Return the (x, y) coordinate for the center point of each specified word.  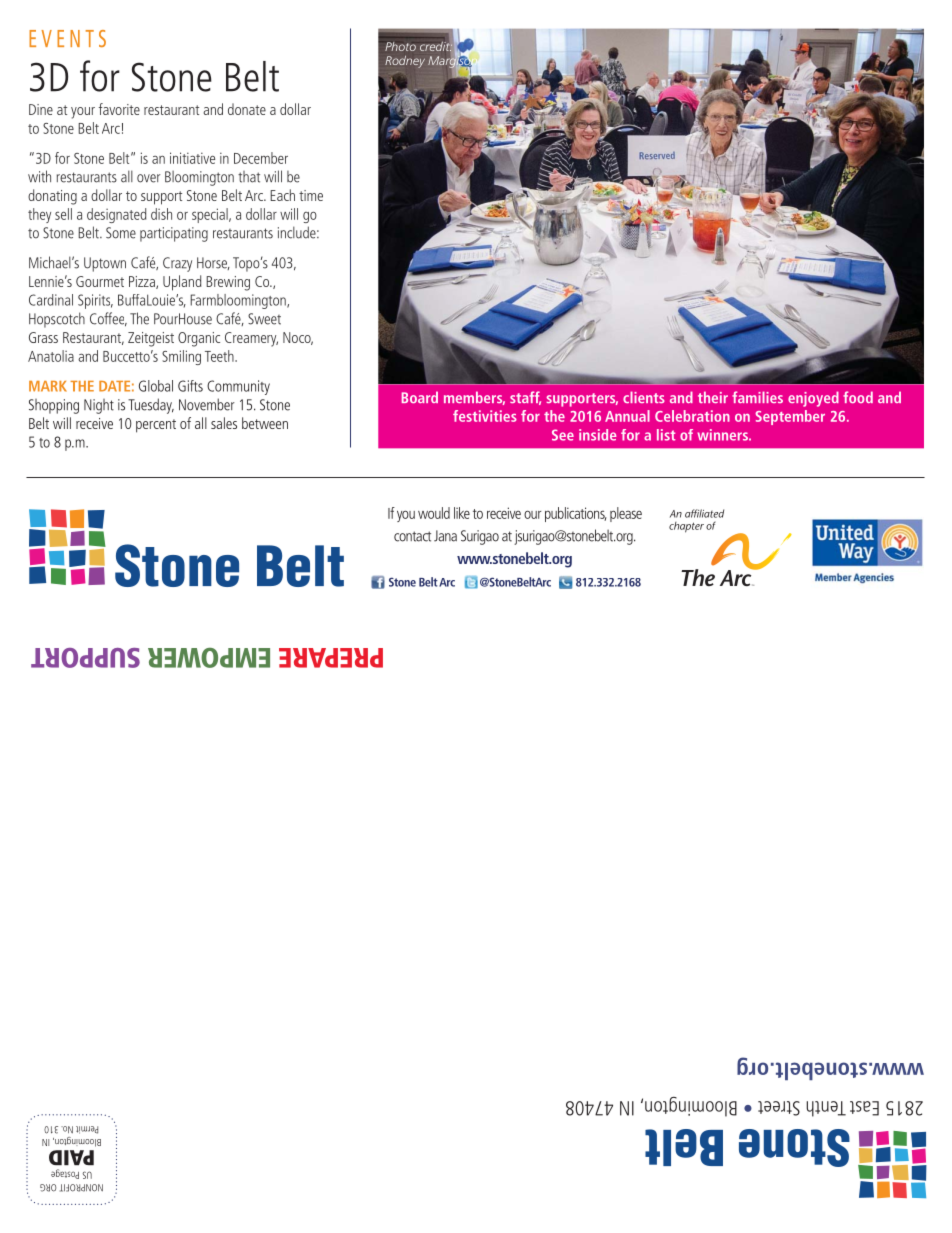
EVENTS (67, 38)
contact (412, 536)
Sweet (264, 319)
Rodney (405, 62)
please (626, 514)
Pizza (143, 282)
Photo (400, 46)
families (757, 397)
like (462, 513)
